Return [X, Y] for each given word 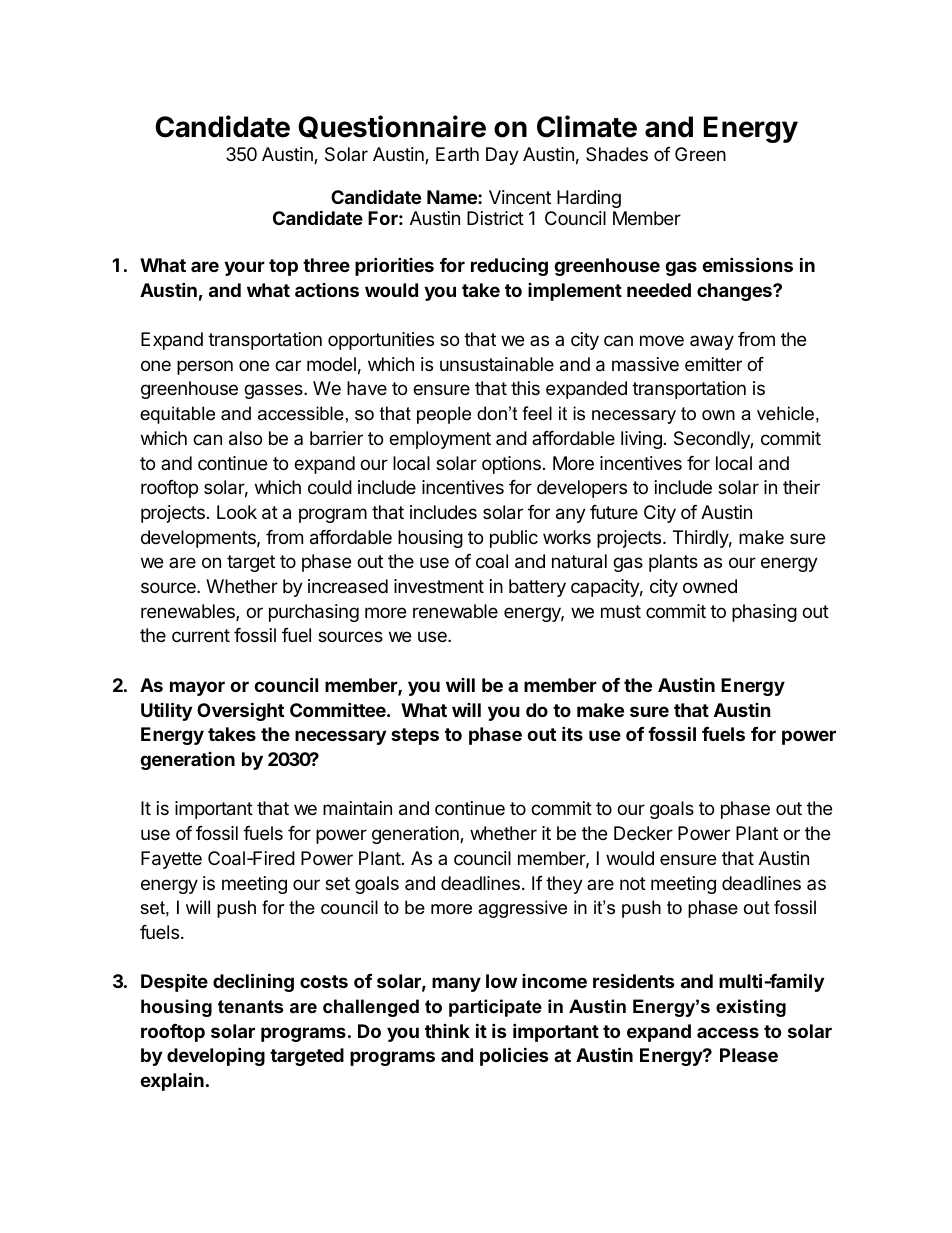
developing [216, 1056]
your [244, 268]
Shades [617, 154]
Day [502, 156]
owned [710, 586]
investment [439, 586]
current [201, 635]
